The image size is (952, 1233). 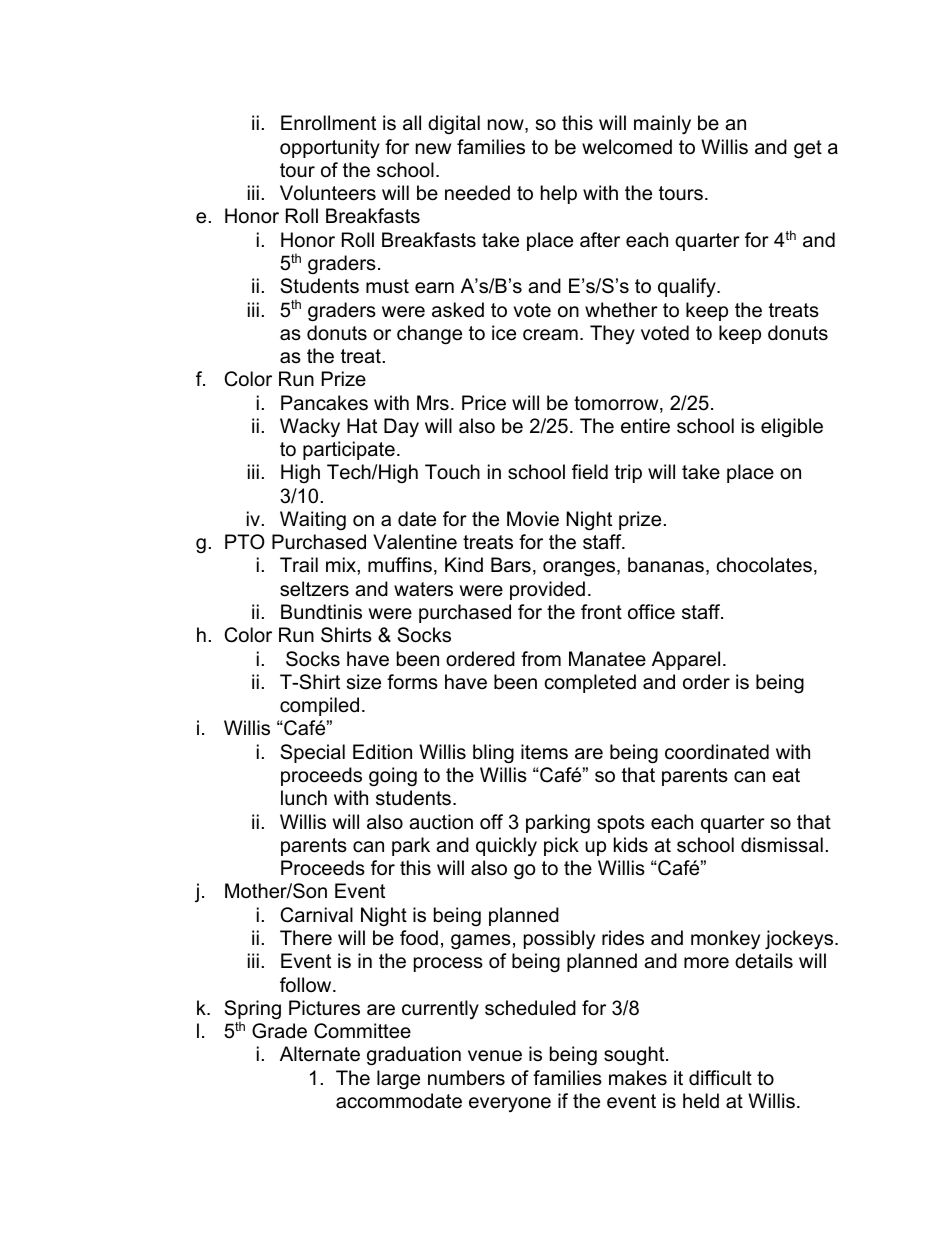 What do you see at coordinates (792, 428) in the document?
I see `eligible` at bounding box center [792, 428].
